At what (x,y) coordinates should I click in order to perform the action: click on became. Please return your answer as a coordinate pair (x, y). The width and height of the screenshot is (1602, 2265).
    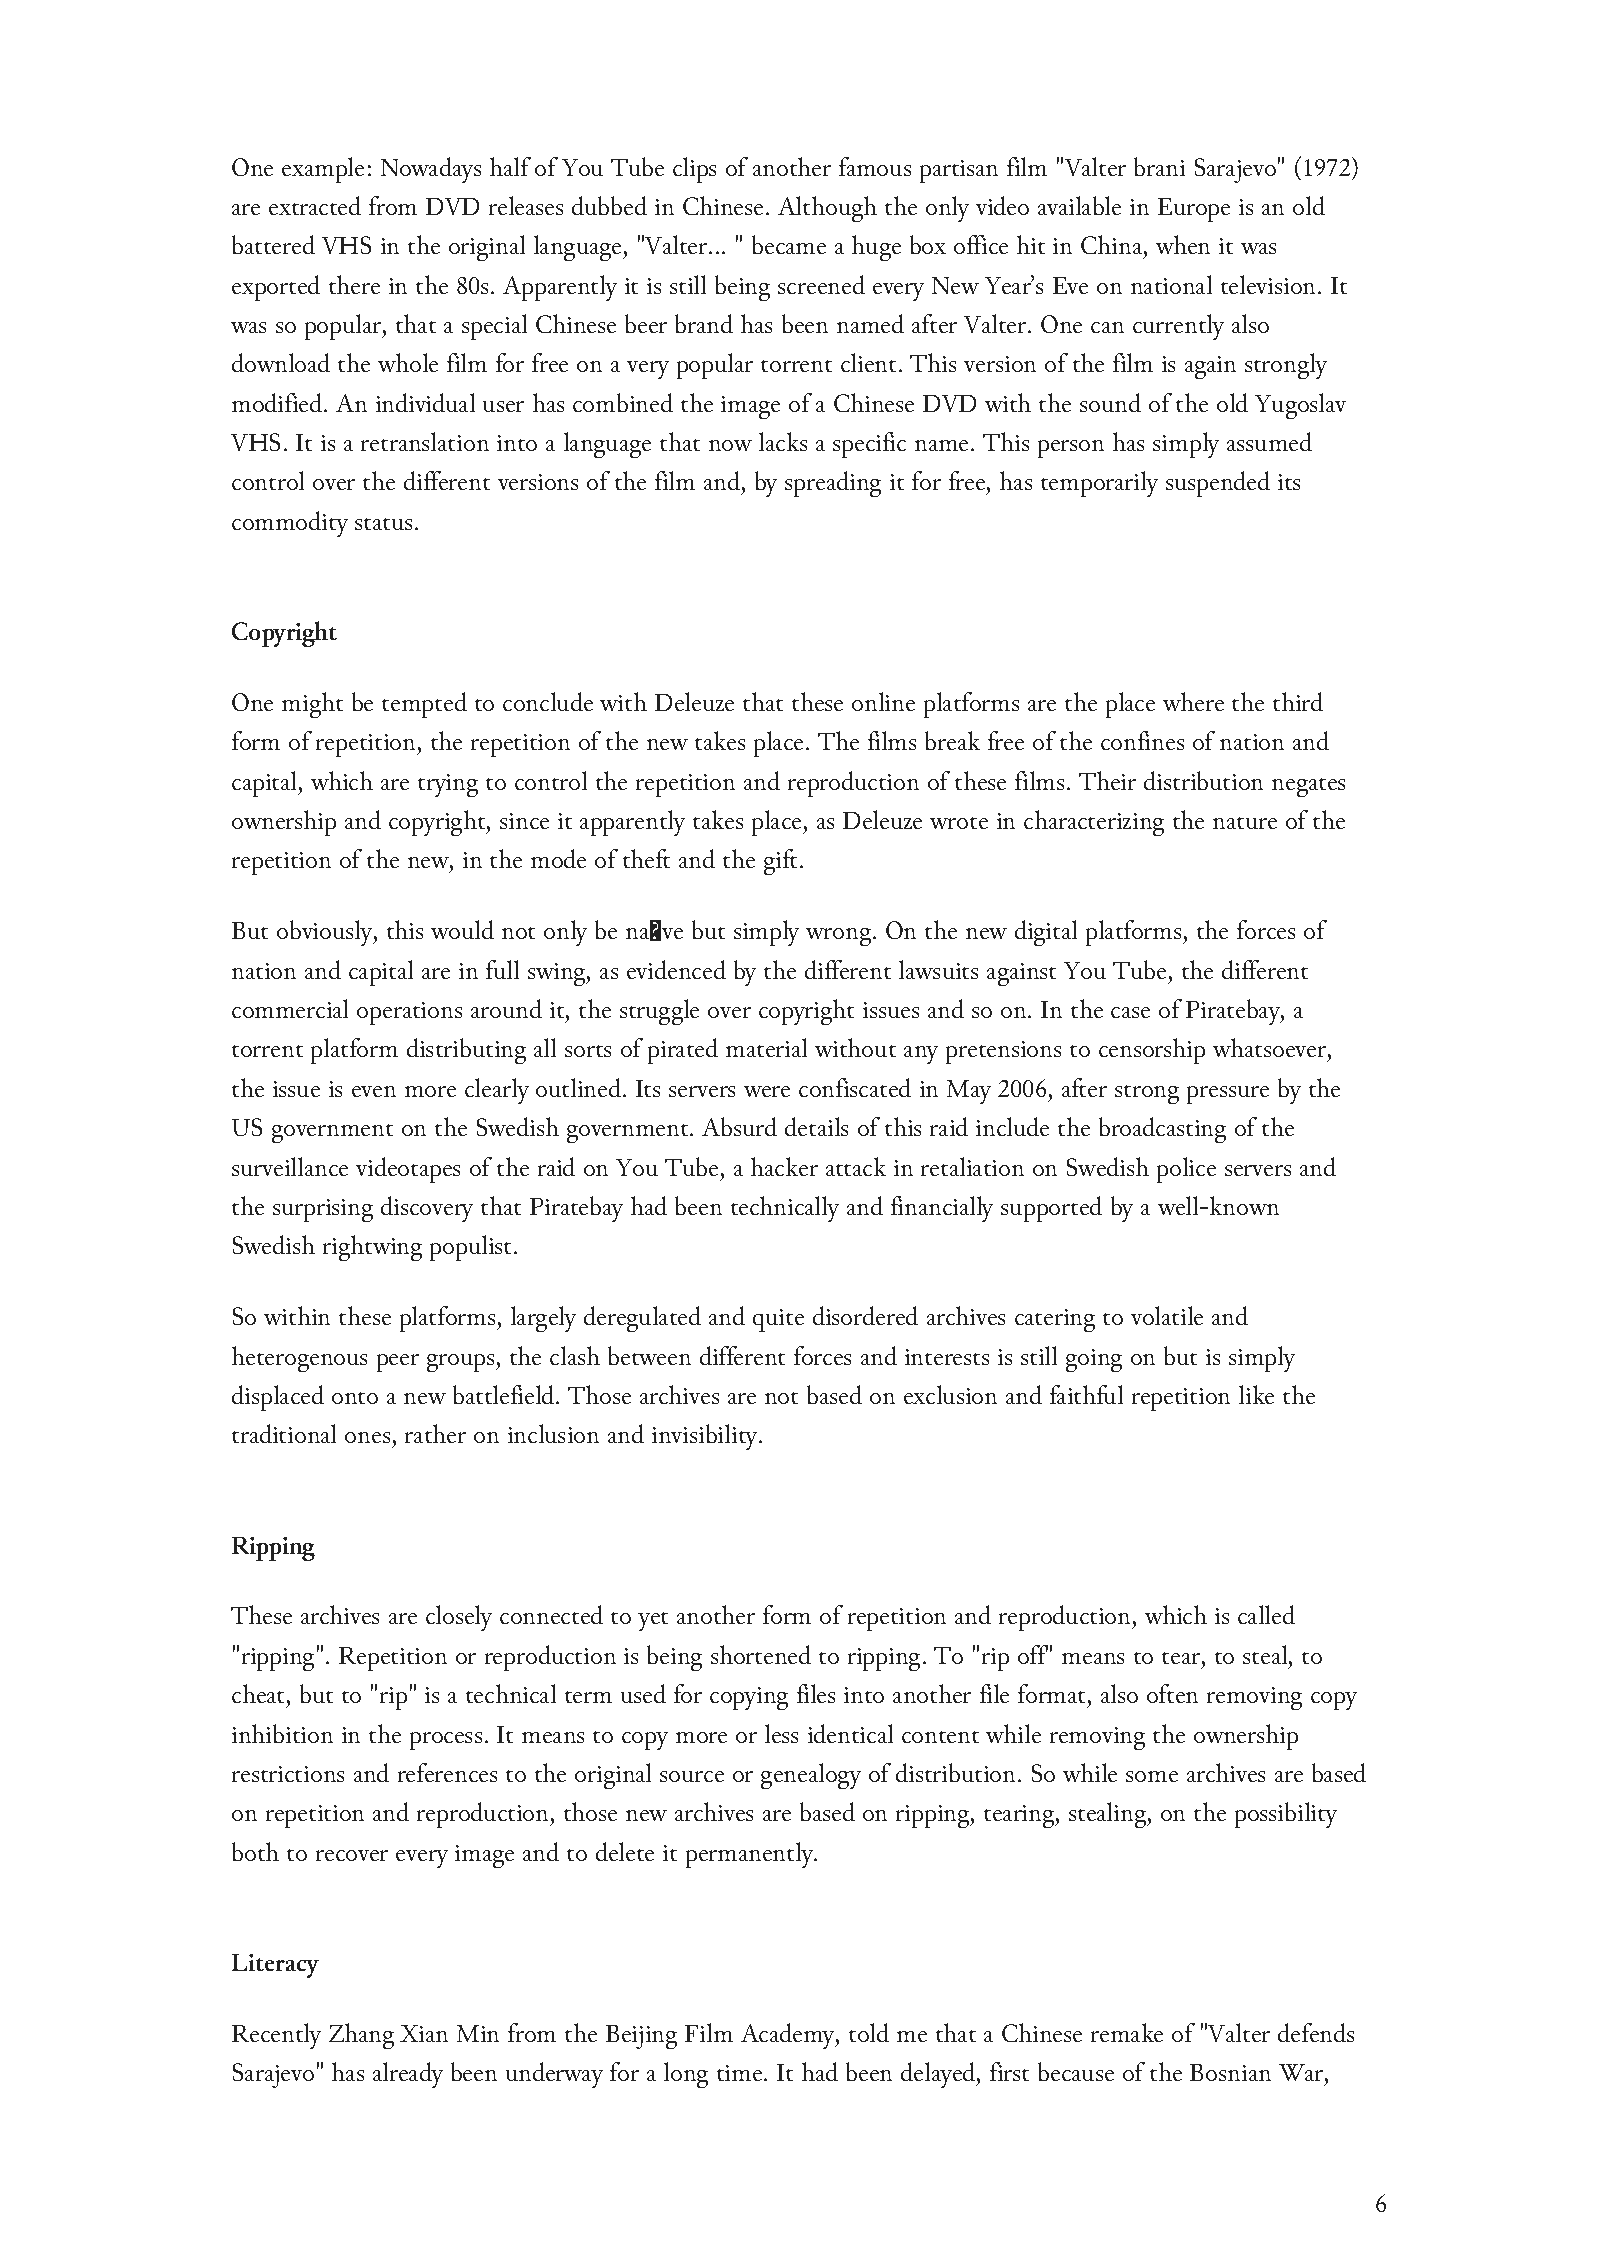
    Looking at the image, I should click on (789, 244).
